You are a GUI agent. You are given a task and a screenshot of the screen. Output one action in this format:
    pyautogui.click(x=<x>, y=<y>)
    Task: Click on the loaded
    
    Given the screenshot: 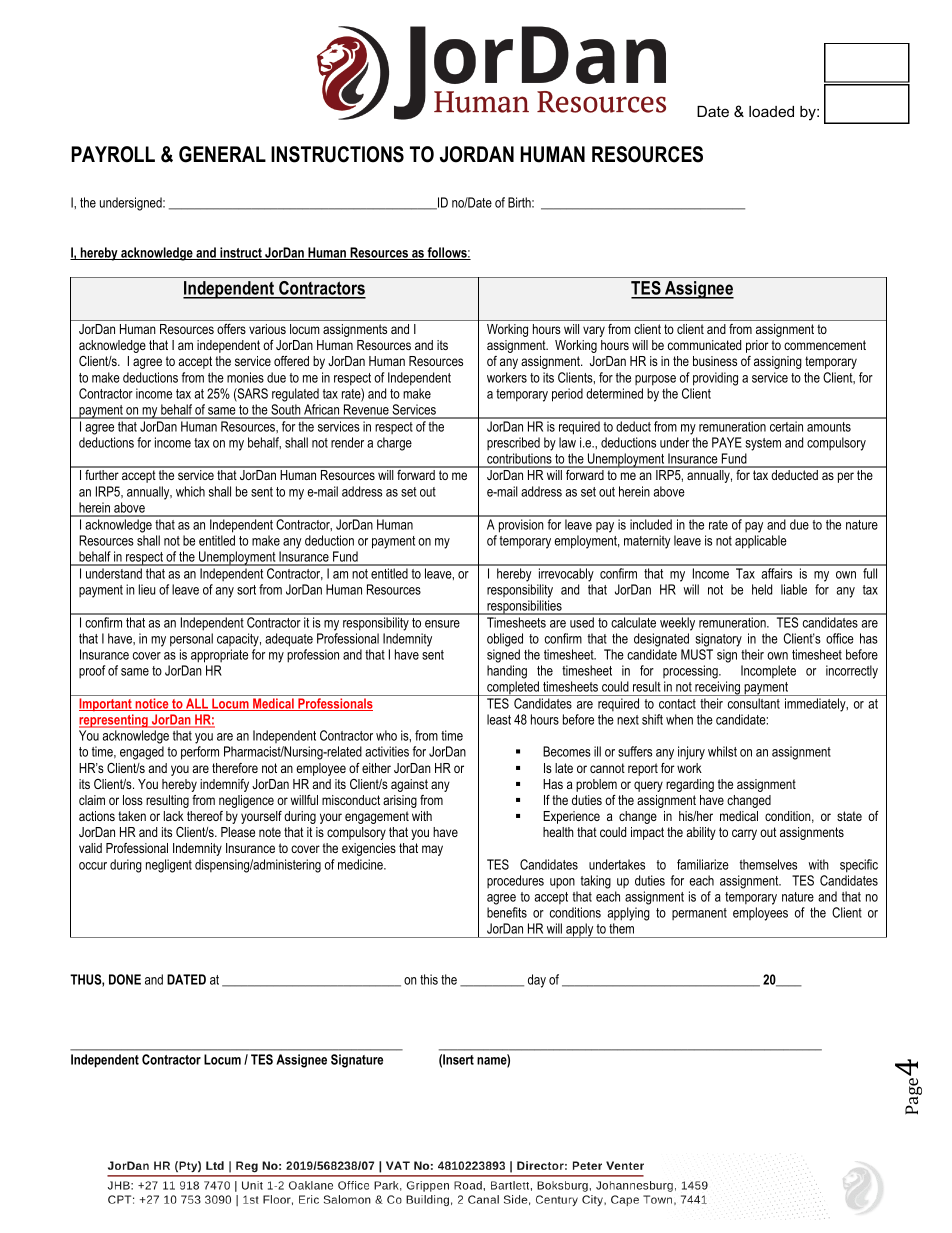 What is the action you would take?
    pyautogui.click(x=771, y=111)
